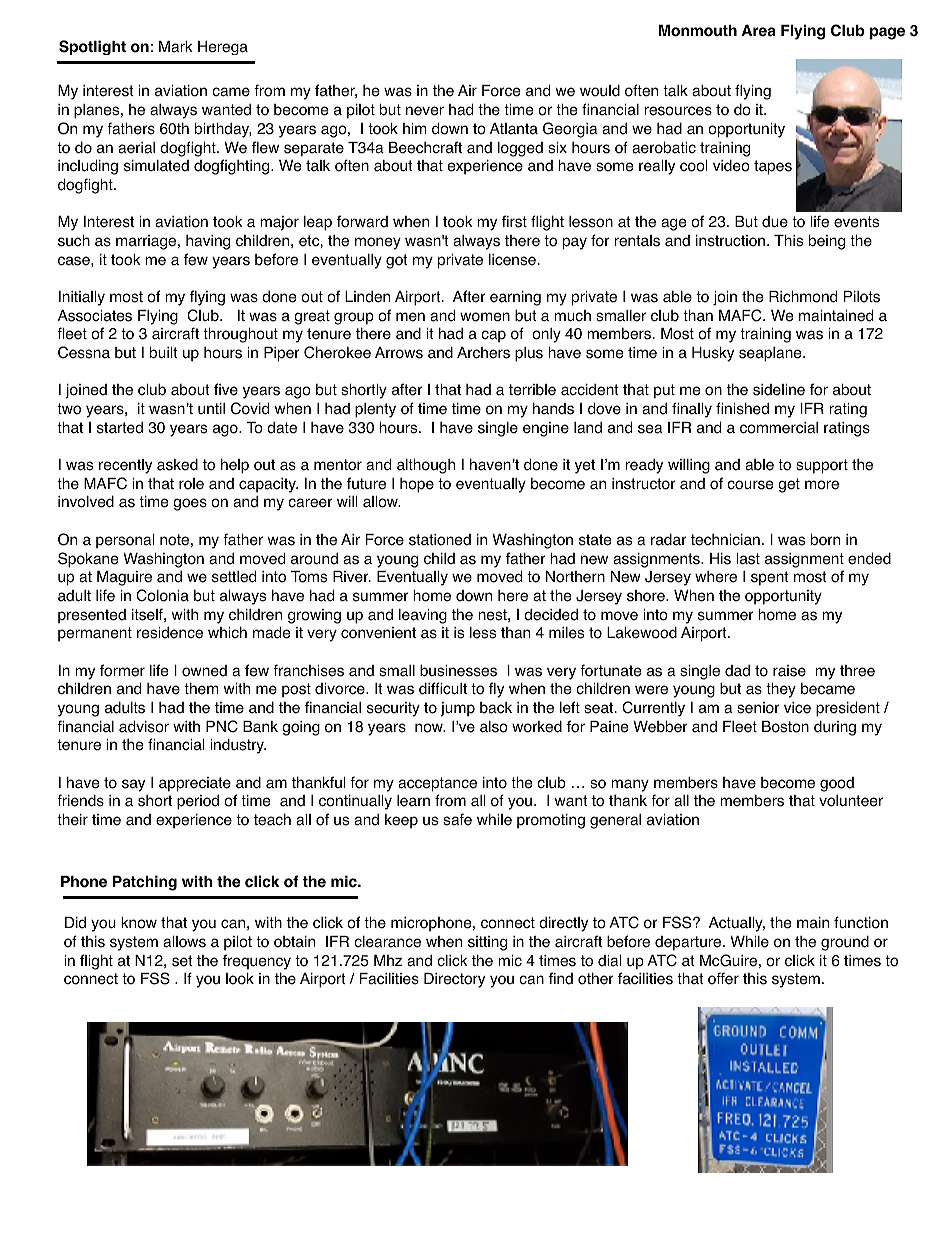  Describe the element at coordinates (417, 485) in the document. I see `hope` at that location.
